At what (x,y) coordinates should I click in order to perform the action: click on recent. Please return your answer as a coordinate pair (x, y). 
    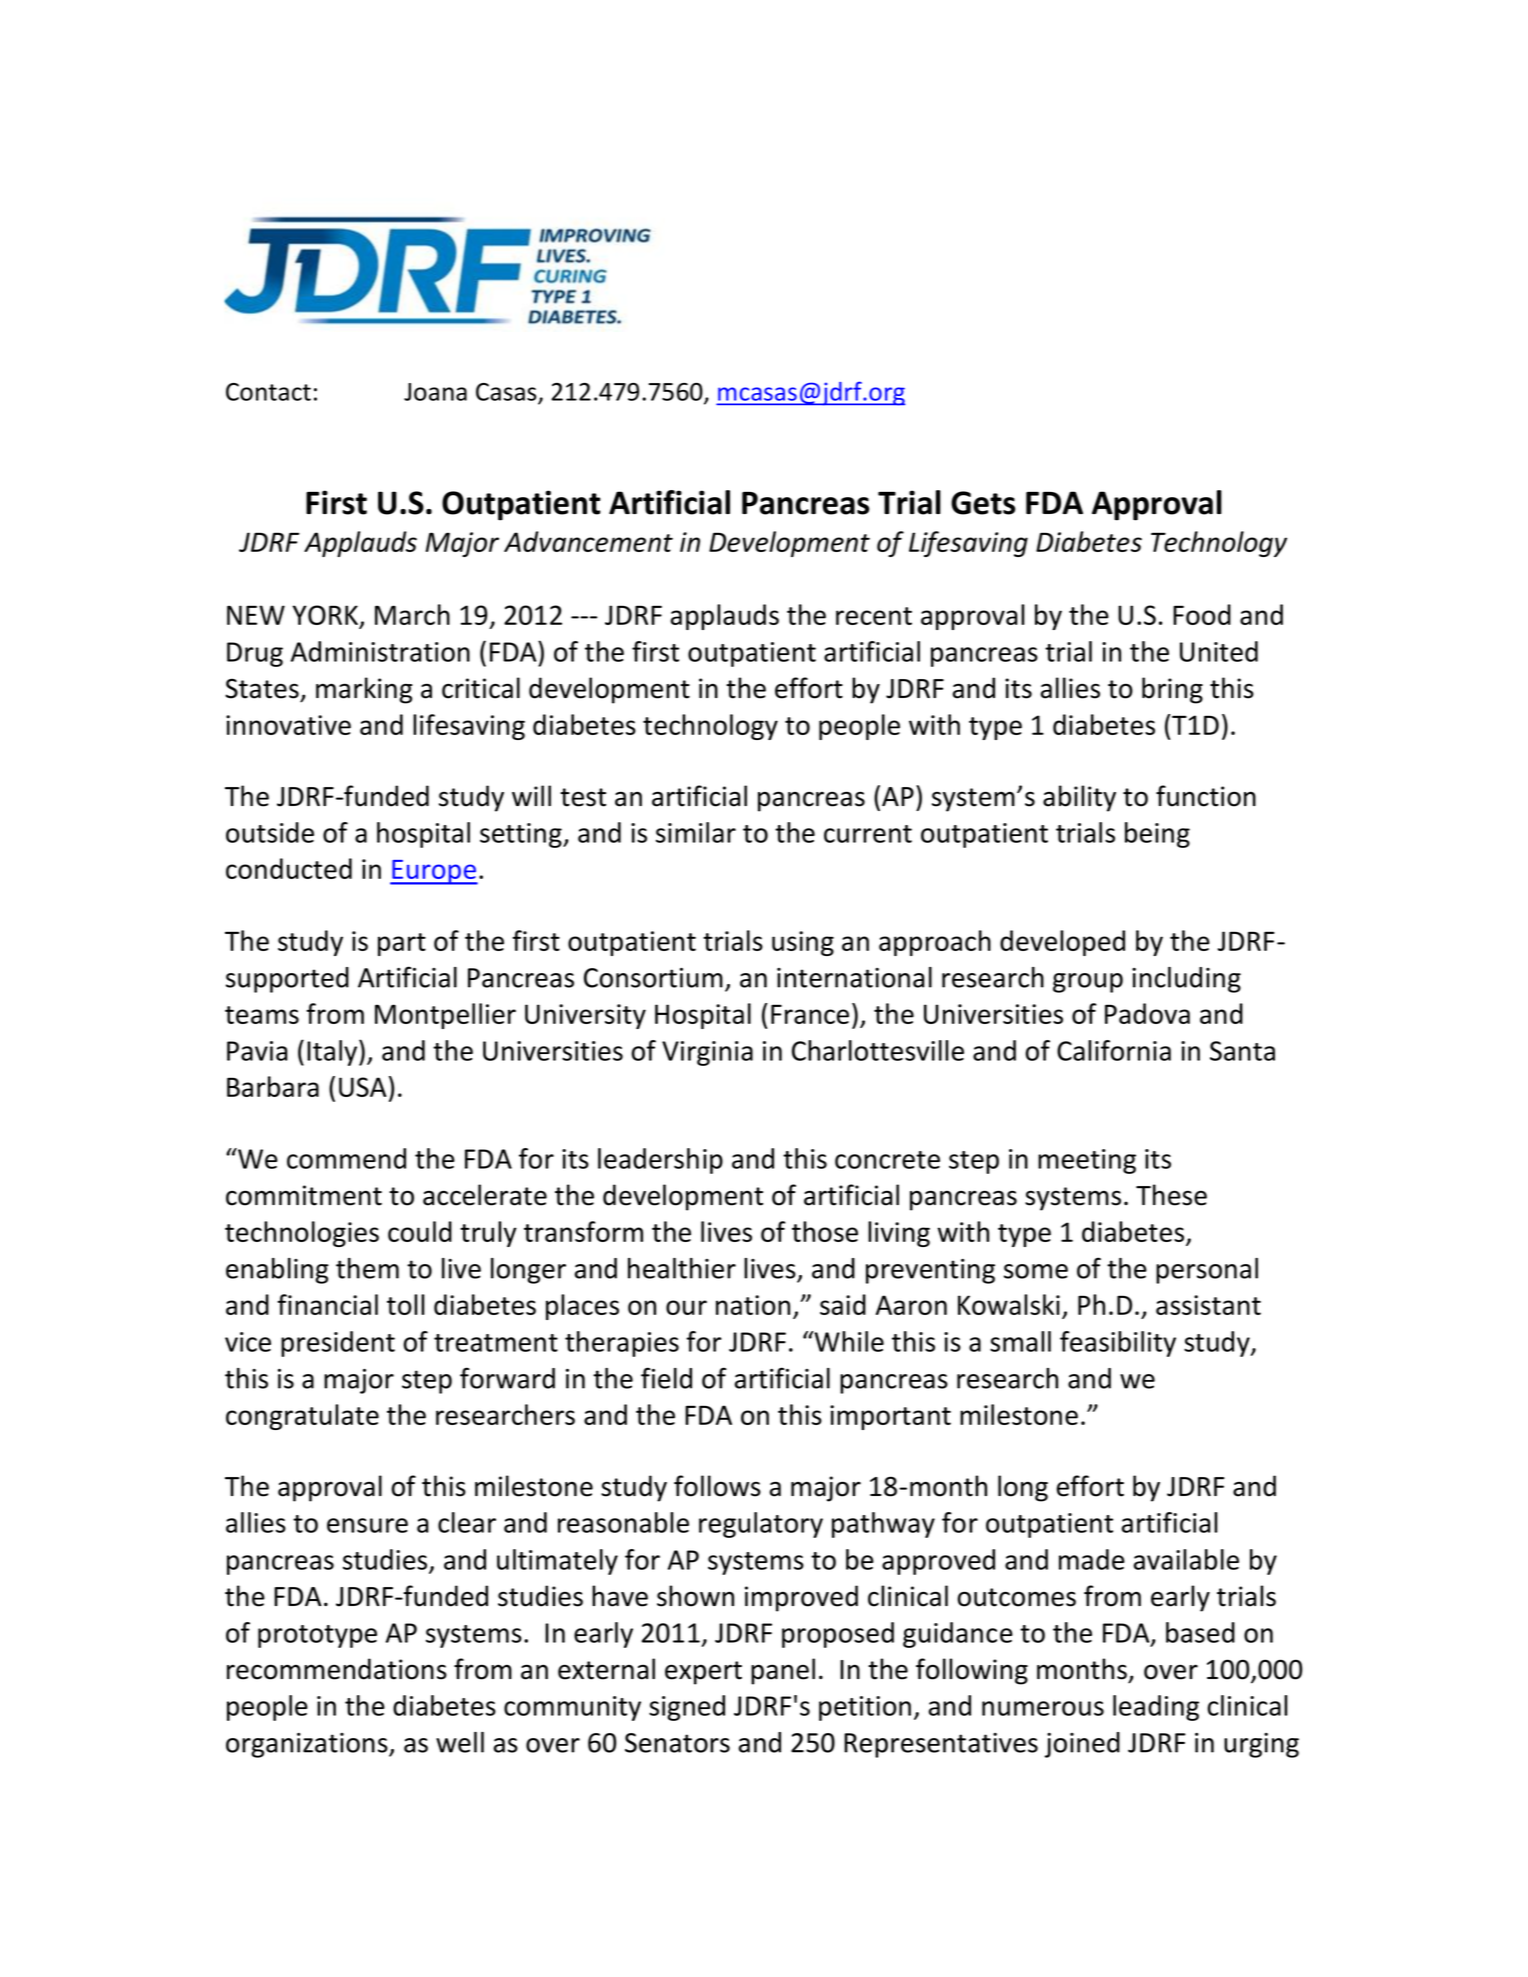
    Looking at the image, I should click on (874, 616).
